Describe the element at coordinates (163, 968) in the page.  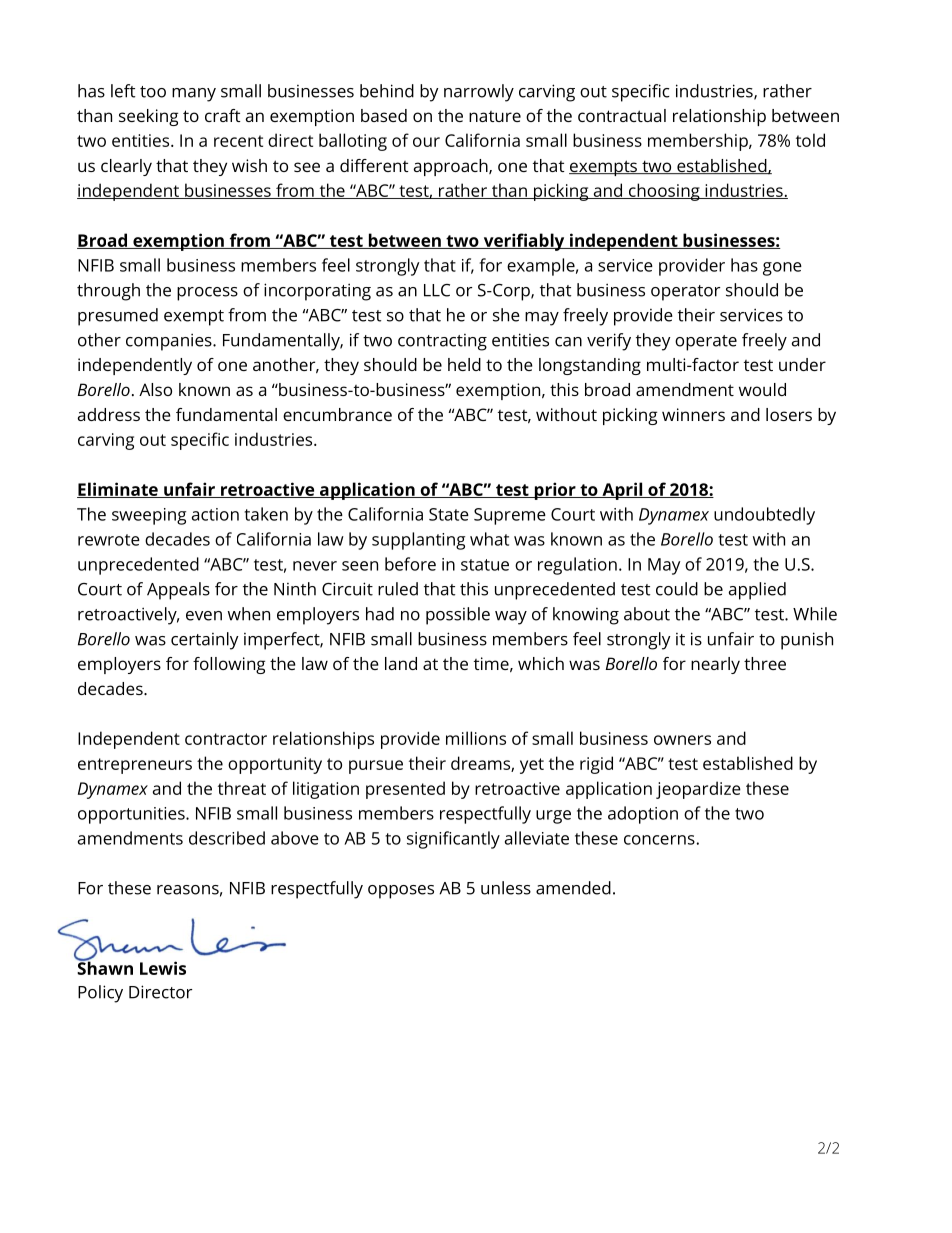
I see `Lewis` at that location.
